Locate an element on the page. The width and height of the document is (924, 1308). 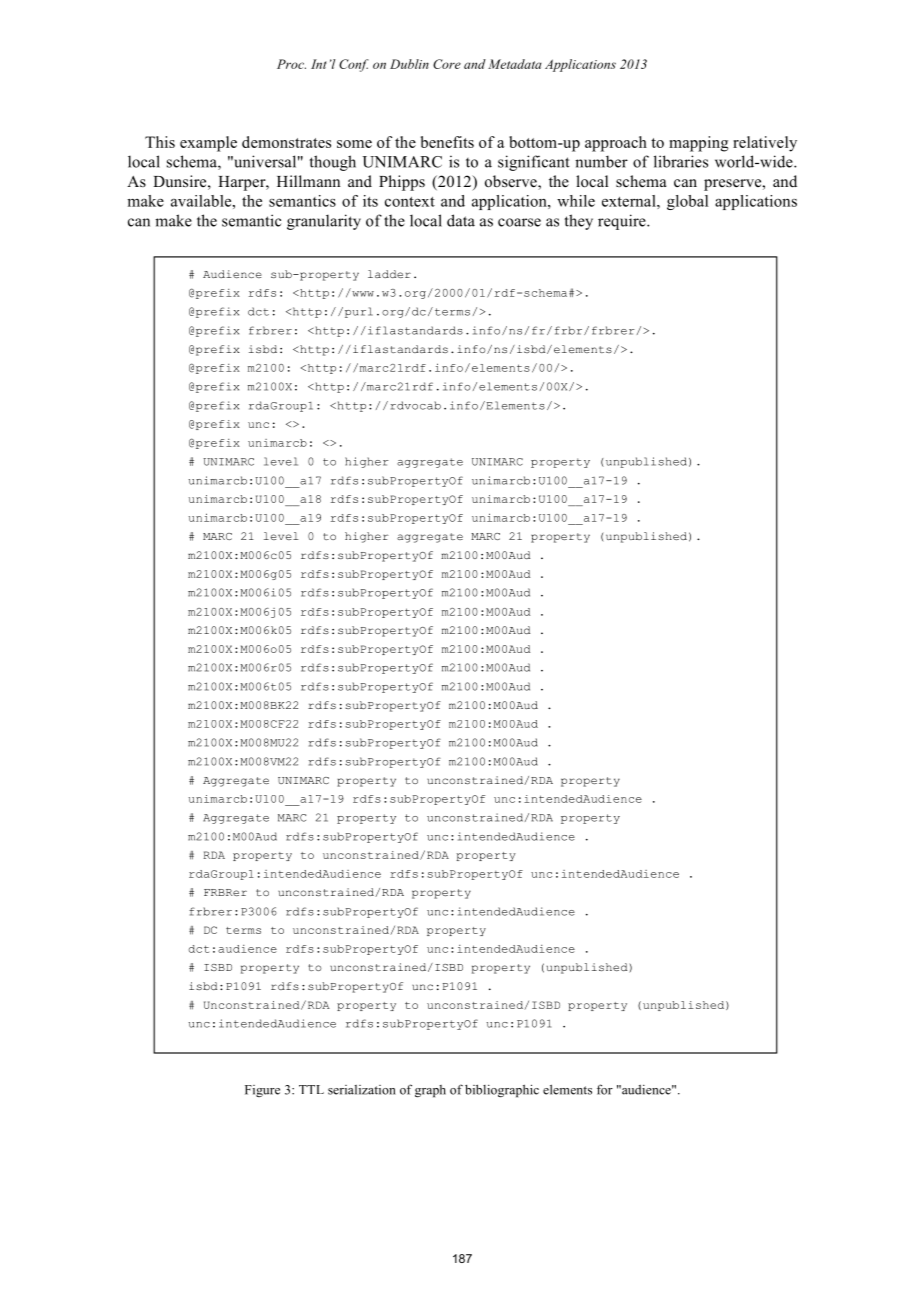
ladder is located at coordinates (389, 274).
